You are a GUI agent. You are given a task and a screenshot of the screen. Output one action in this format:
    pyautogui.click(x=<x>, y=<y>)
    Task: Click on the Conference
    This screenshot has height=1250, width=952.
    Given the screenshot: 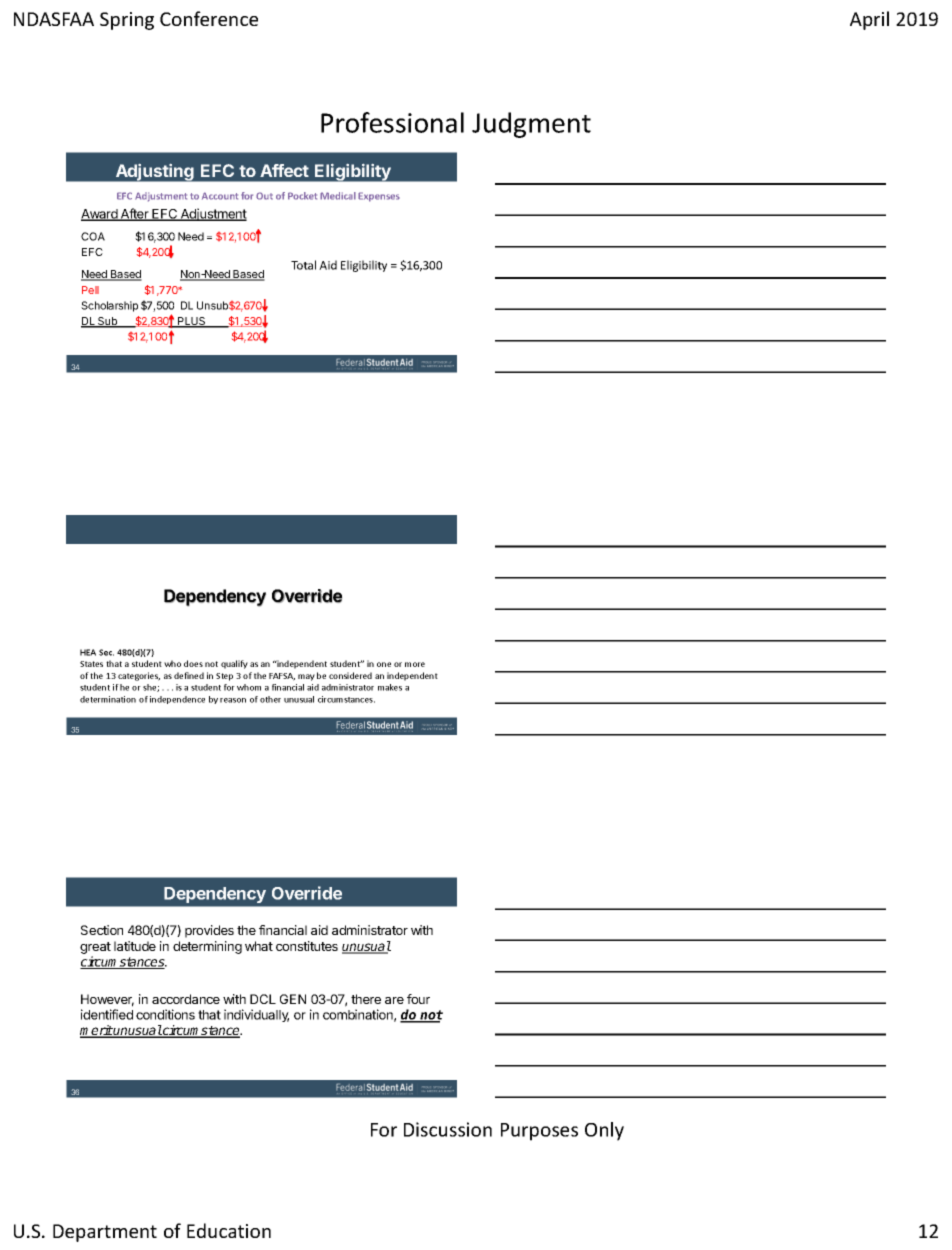 What is the action you would take?
    pyautogui.click(x=209, y=18)
